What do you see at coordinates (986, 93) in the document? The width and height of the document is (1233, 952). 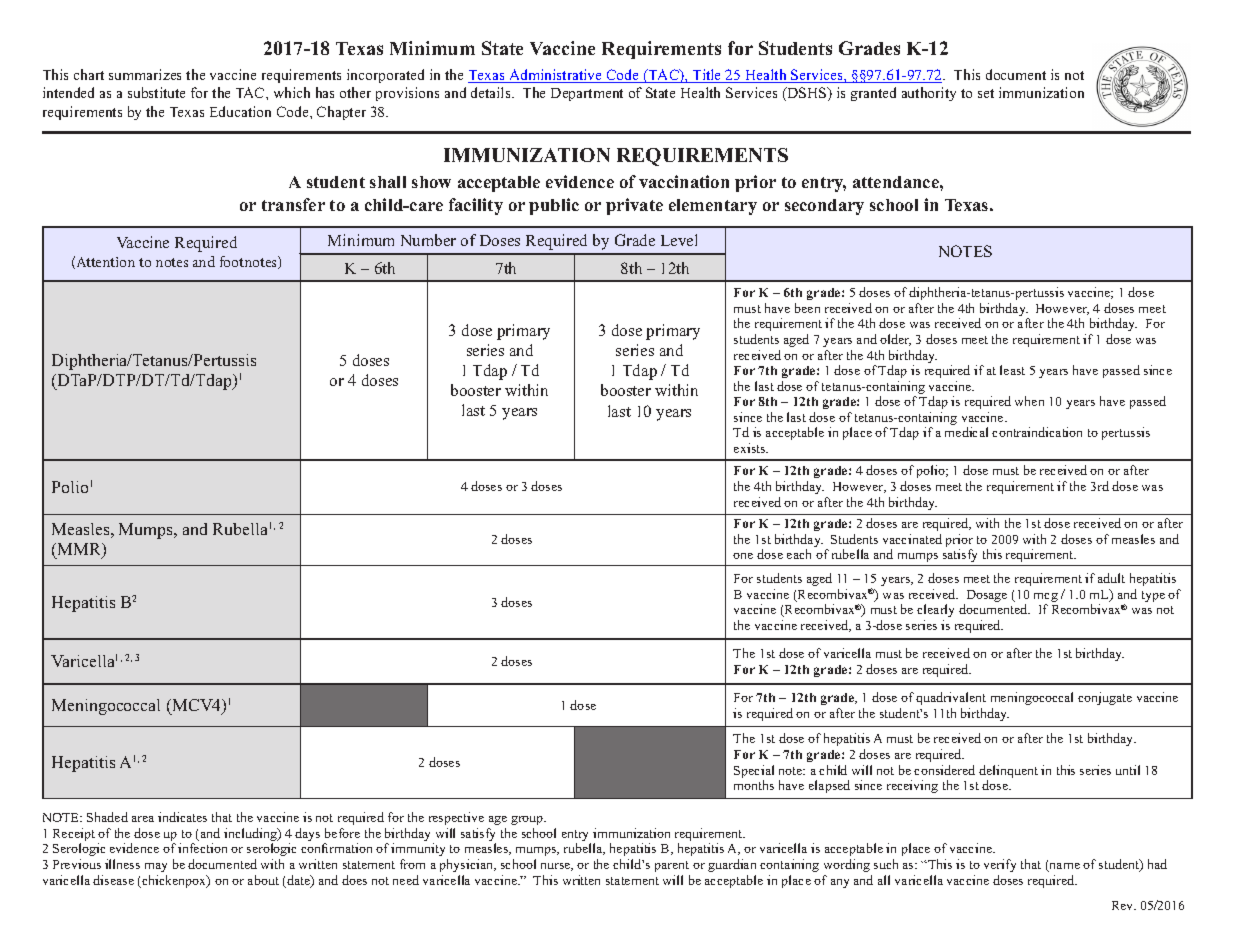 I see `set` at bounding box center [986, 93].
